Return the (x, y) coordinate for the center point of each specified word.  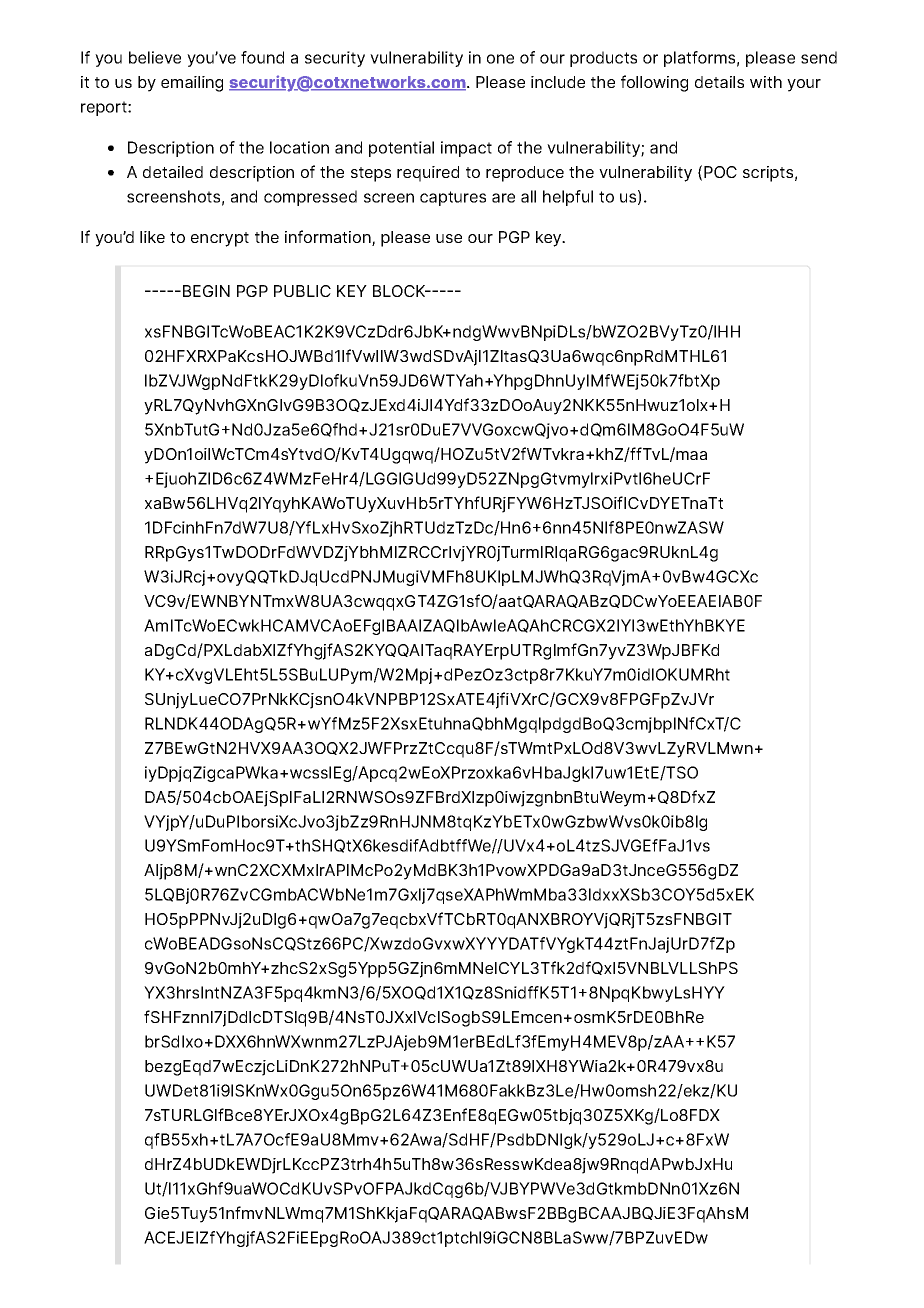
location (299, 147)
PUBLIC (302, 291)
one (500, 59)
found (262, 57)
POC (720, 172)
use (449, 238)
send (819, 57)
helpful (568, 198)
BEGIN (206, 291)
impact (466, 149)
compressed (310, 198)
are (503, 198)
